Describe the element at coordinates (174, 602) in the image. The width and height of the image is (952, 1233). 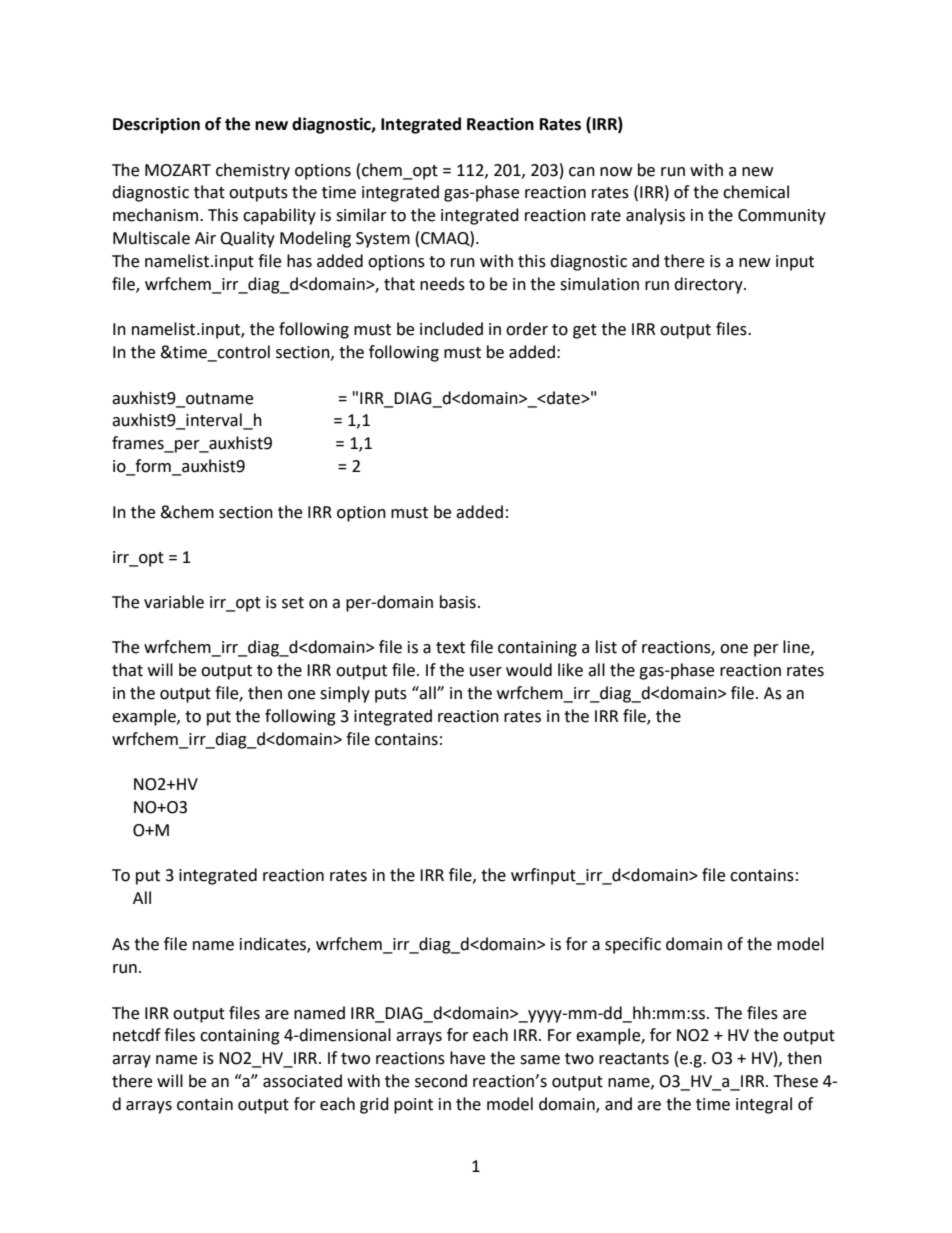
I see `variable` at that location.
